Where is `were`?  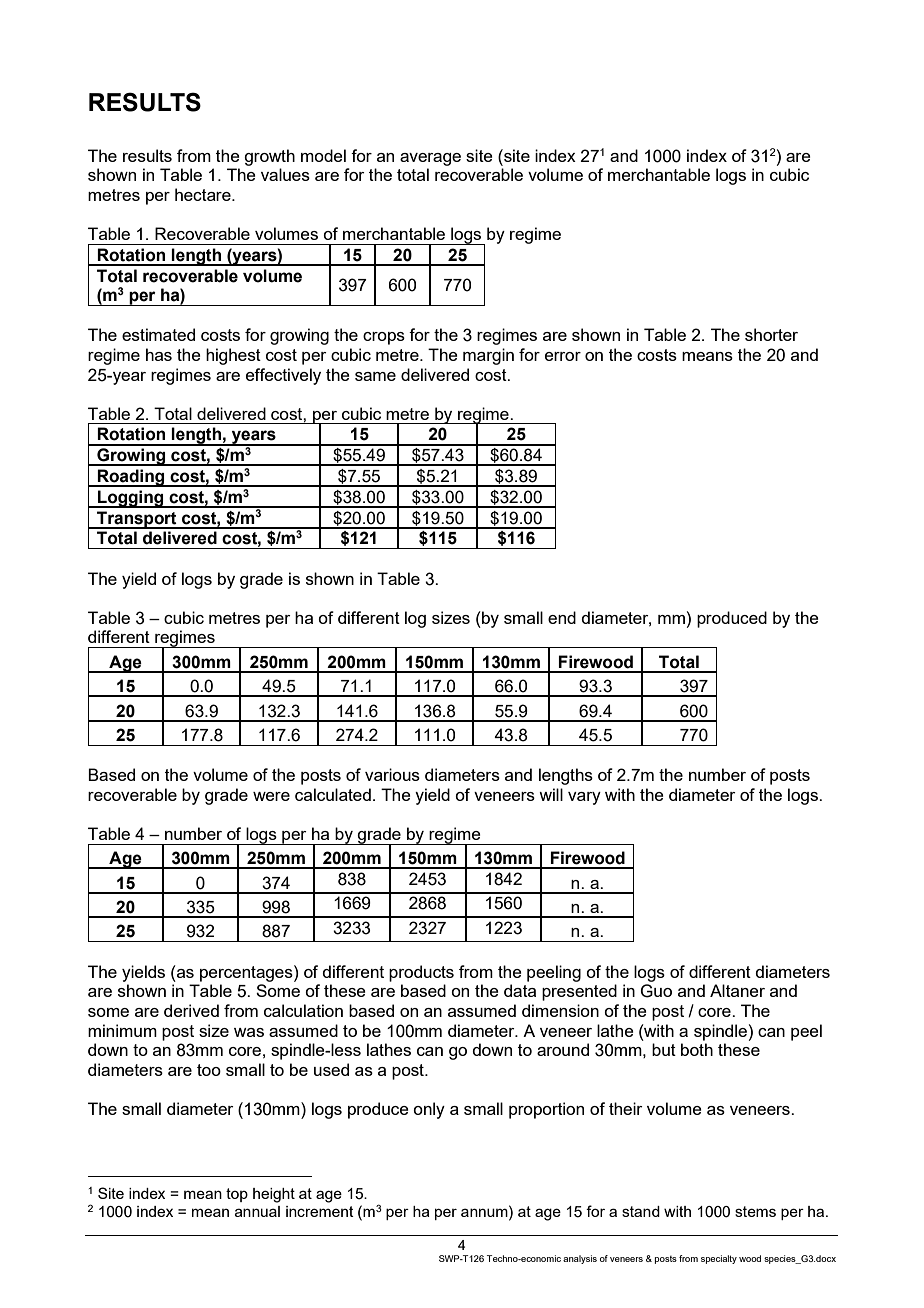
were is located at coordinates (271, 796).
